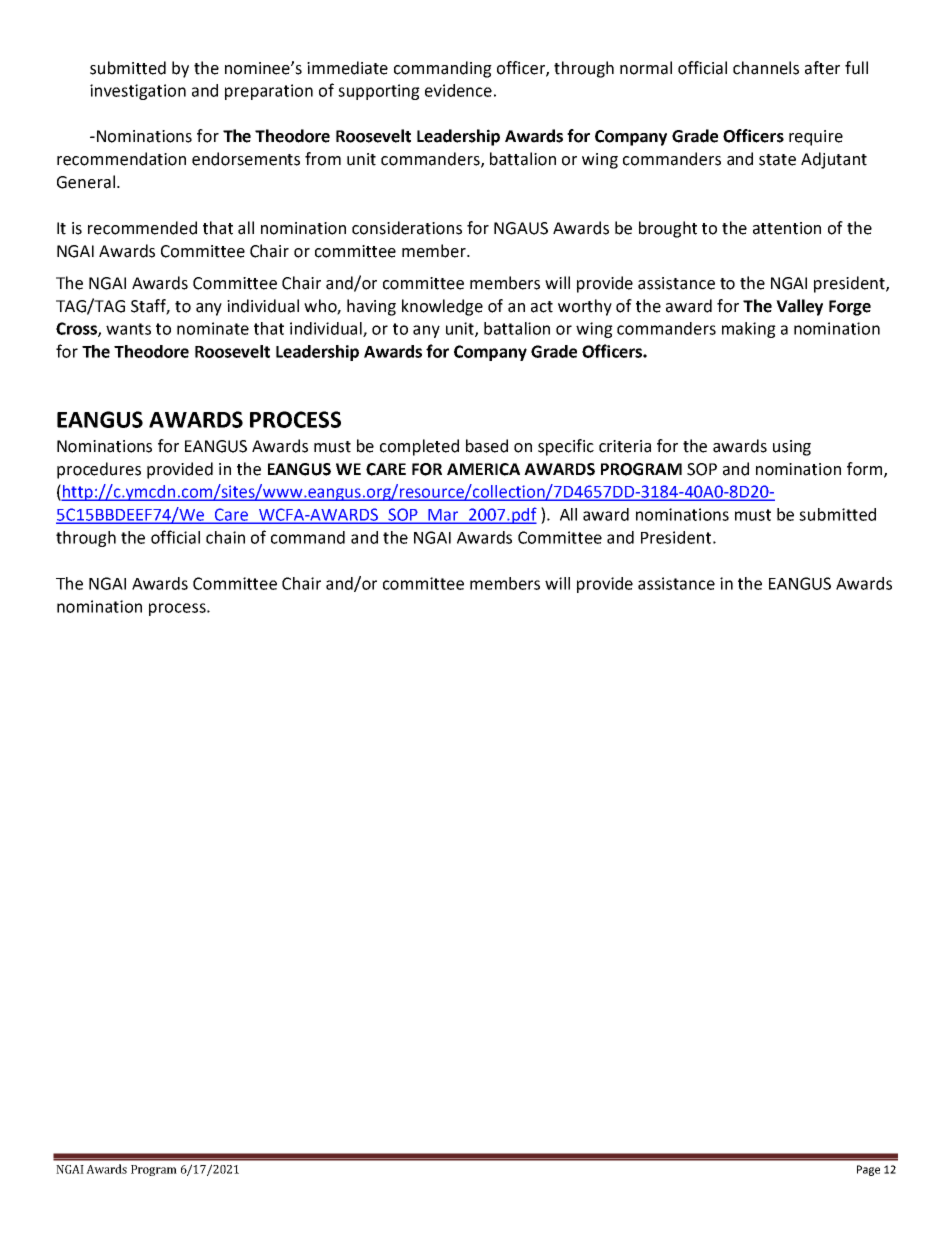 This screenshot has width=952, height=1233. I want to click on chain, so click(225, 537).
